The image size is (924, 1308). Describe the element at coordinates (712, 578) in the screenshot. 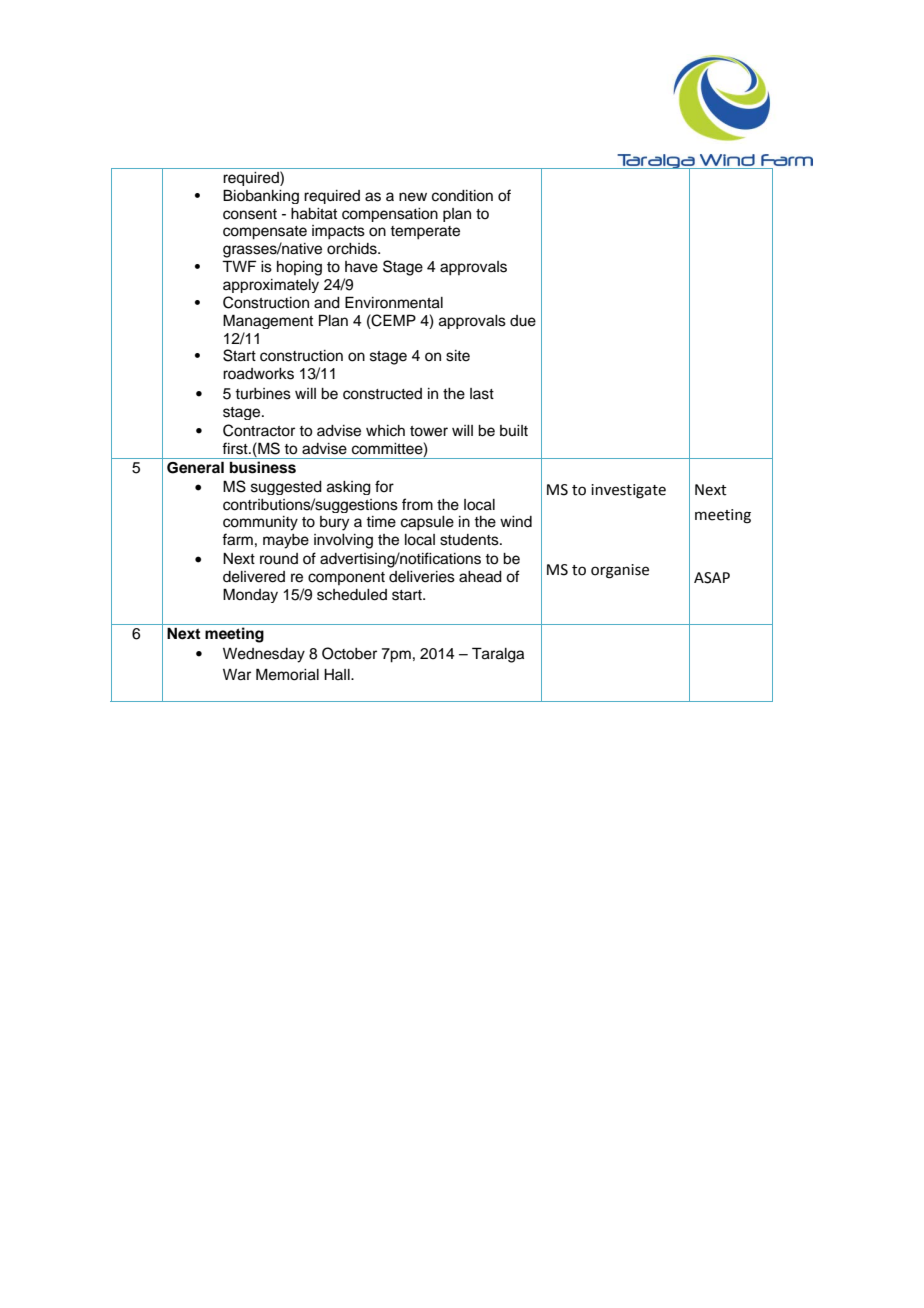

I see `ASAP` at that location.
